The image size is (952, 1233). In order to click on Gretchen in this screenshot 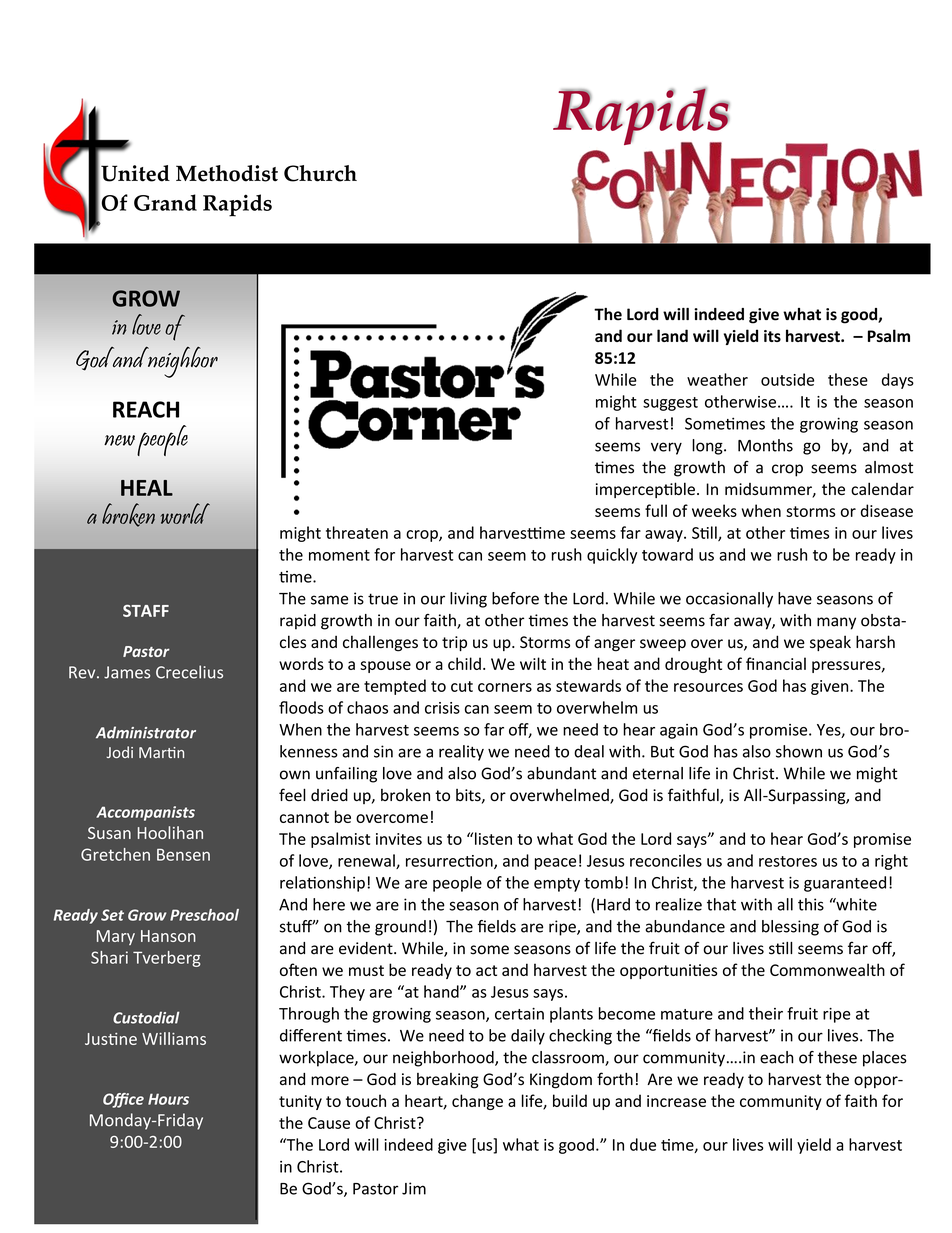, I will do `click(115, 854)`.
